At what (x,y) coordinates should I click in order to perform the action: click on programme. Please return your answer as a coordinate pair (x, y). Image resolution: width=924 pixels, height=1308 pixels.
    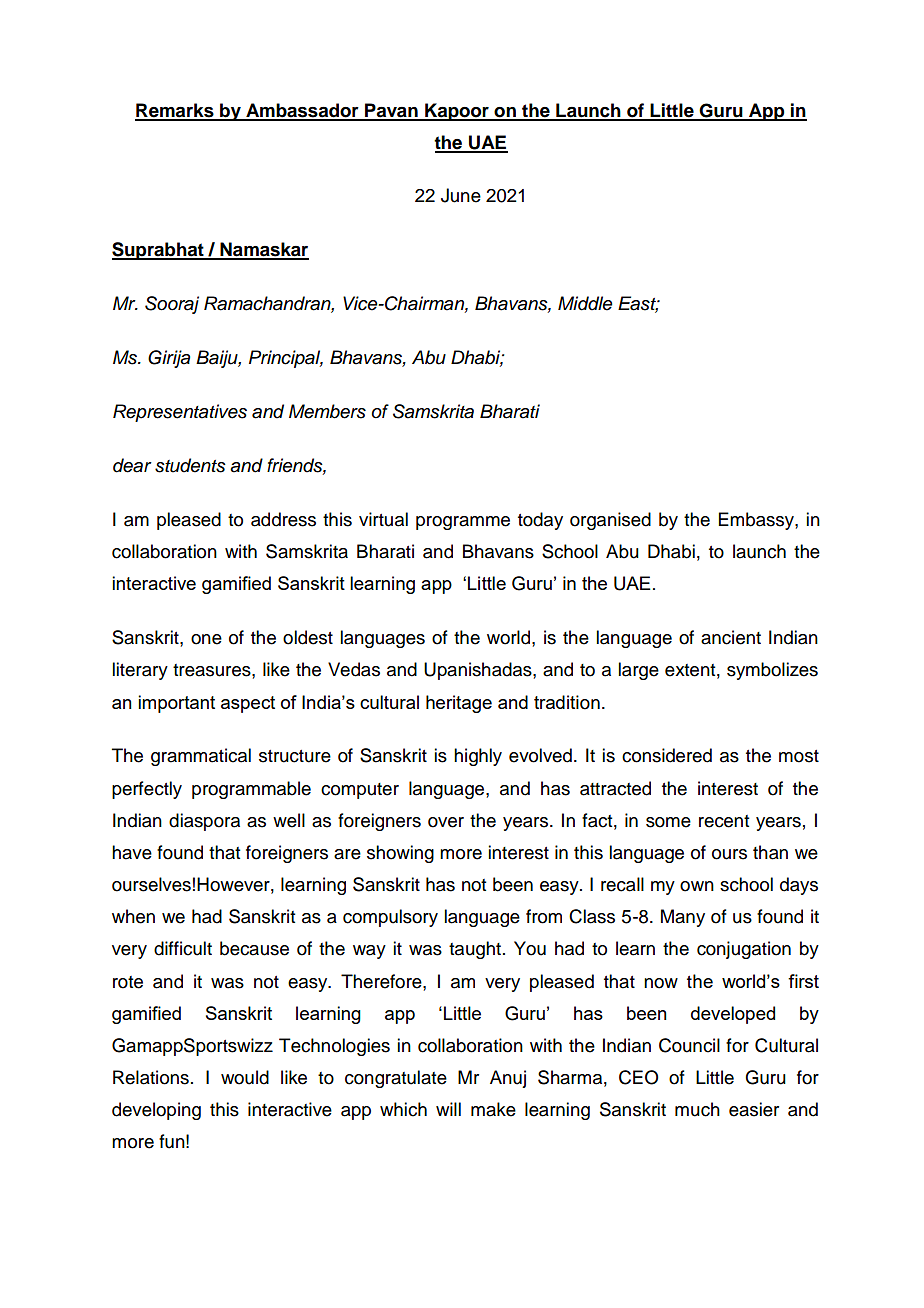
    Looking at the image, I should click on (463, 523).
